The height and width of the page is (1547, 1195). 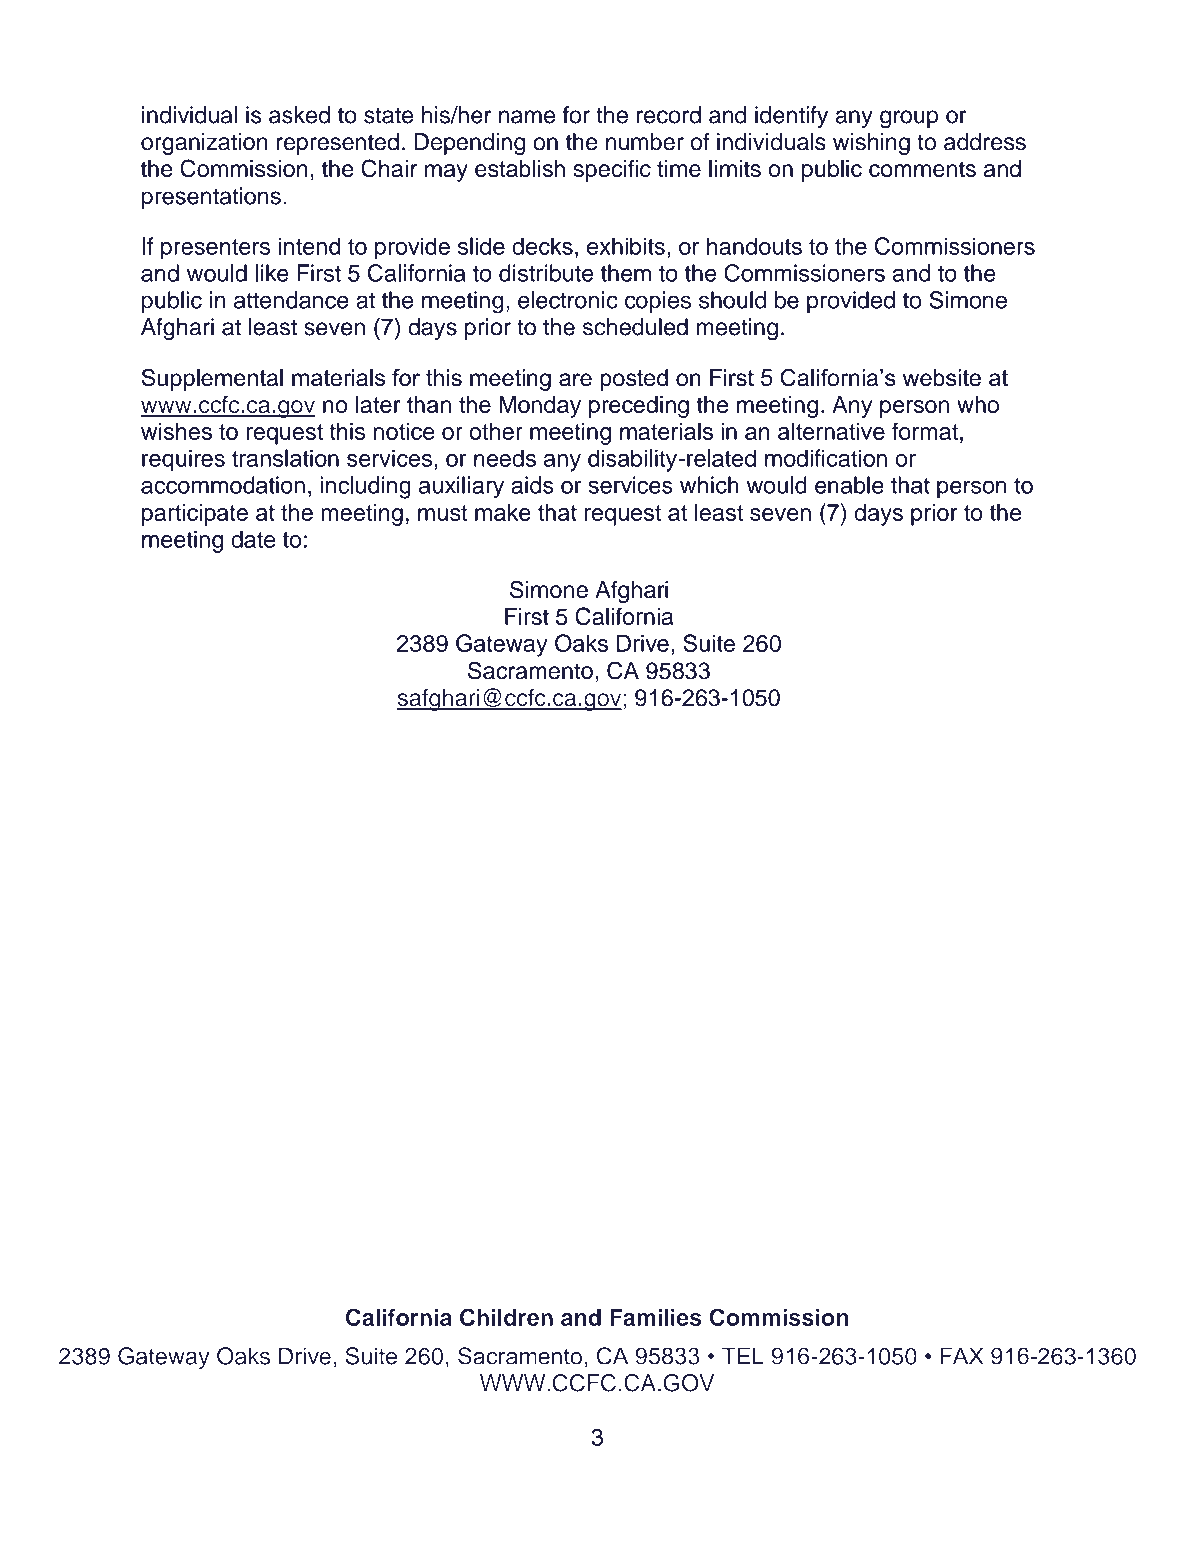 I want to click on make, so click(x=503, y=512).
